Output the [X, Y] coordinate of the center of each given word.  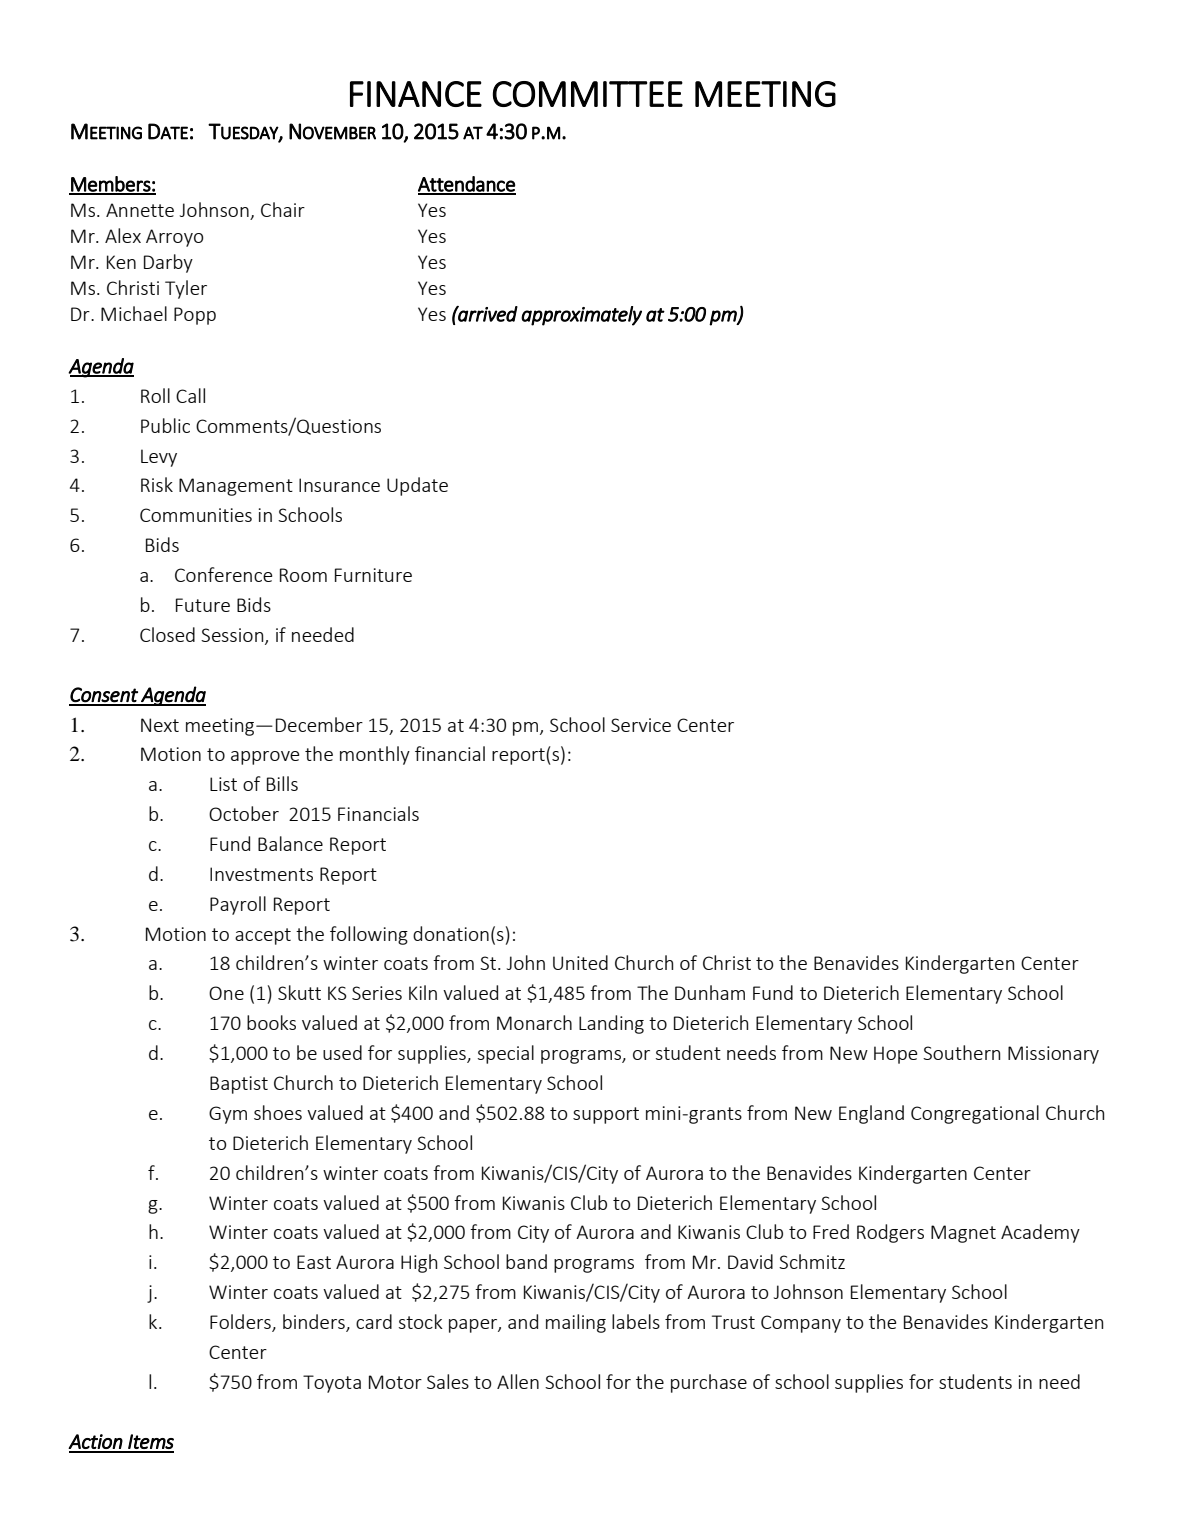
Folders [241, 1323]
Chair [283, 209]
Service [641, 725]
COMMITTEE [588, 94]
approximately [581, 316]
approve [265, 758]
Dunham [710, 992]
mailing [576, 1323]
